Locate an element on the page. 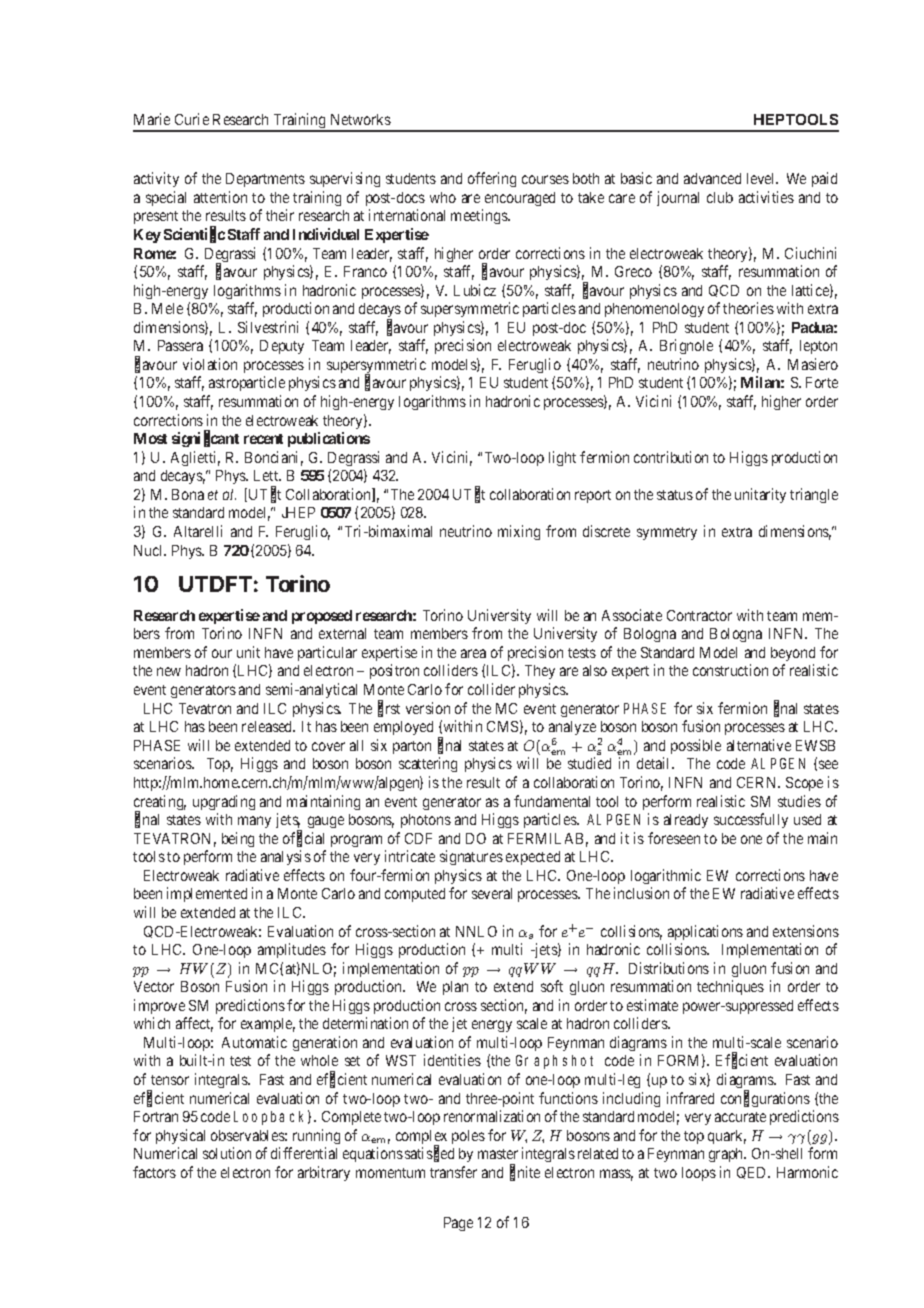 This document has width=924, height=1308. level is located at coordinates (762, 178).
